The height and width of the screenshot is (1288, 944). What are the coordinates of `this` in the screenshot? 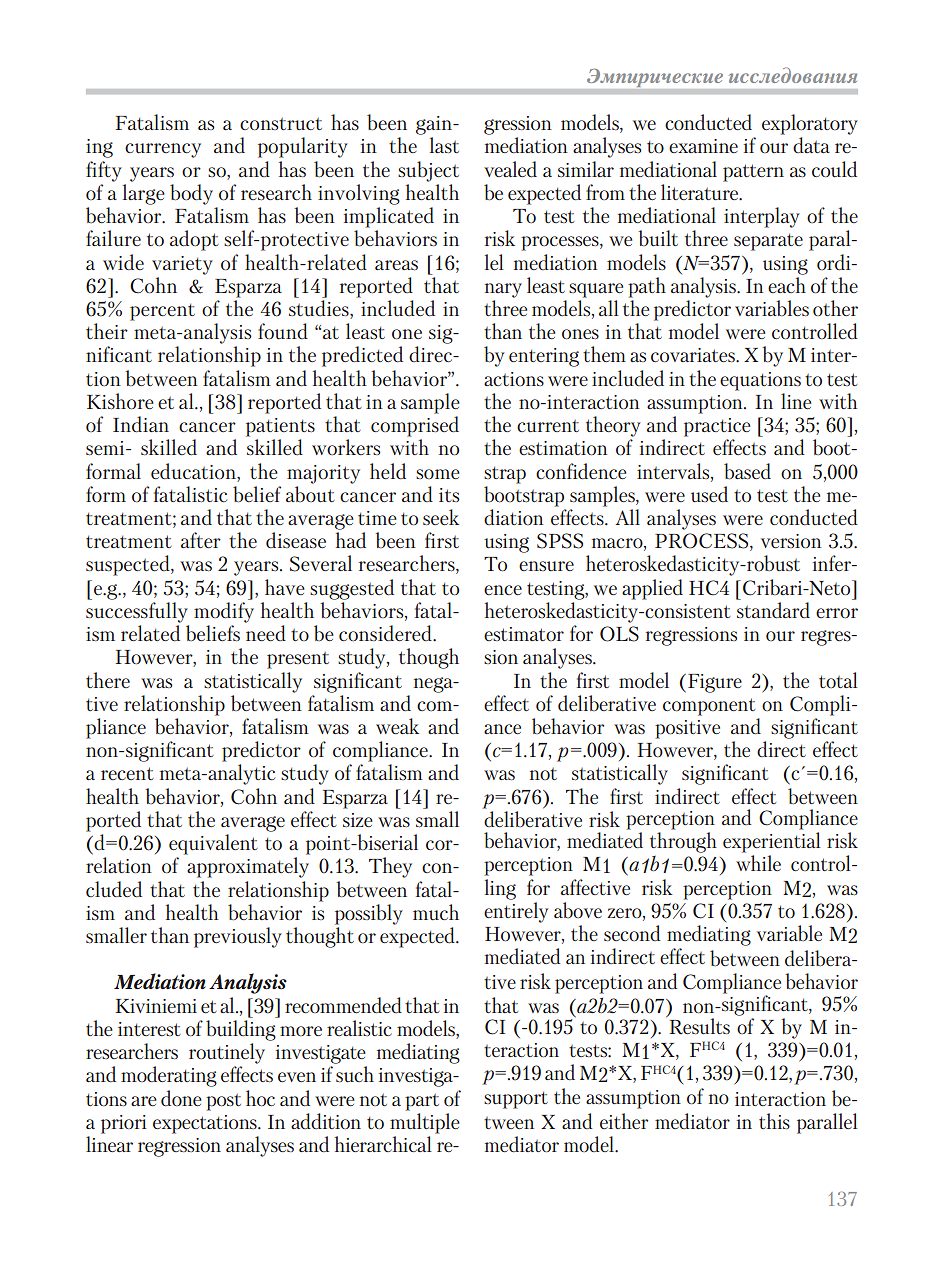 It's located at (774, 1121).
